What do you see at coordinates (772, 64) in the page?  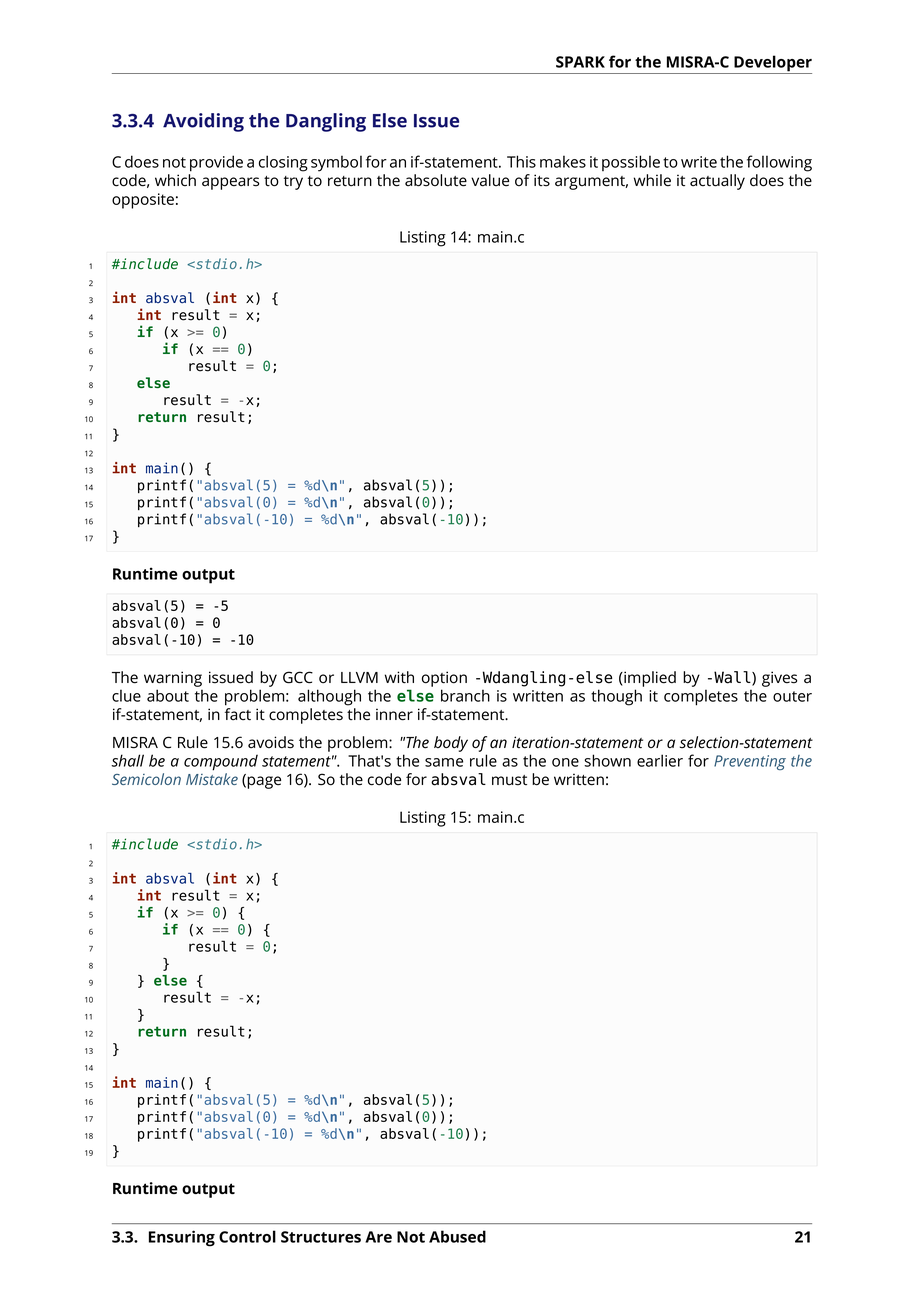 I see `Developer` at bounding box center [772, 64].
